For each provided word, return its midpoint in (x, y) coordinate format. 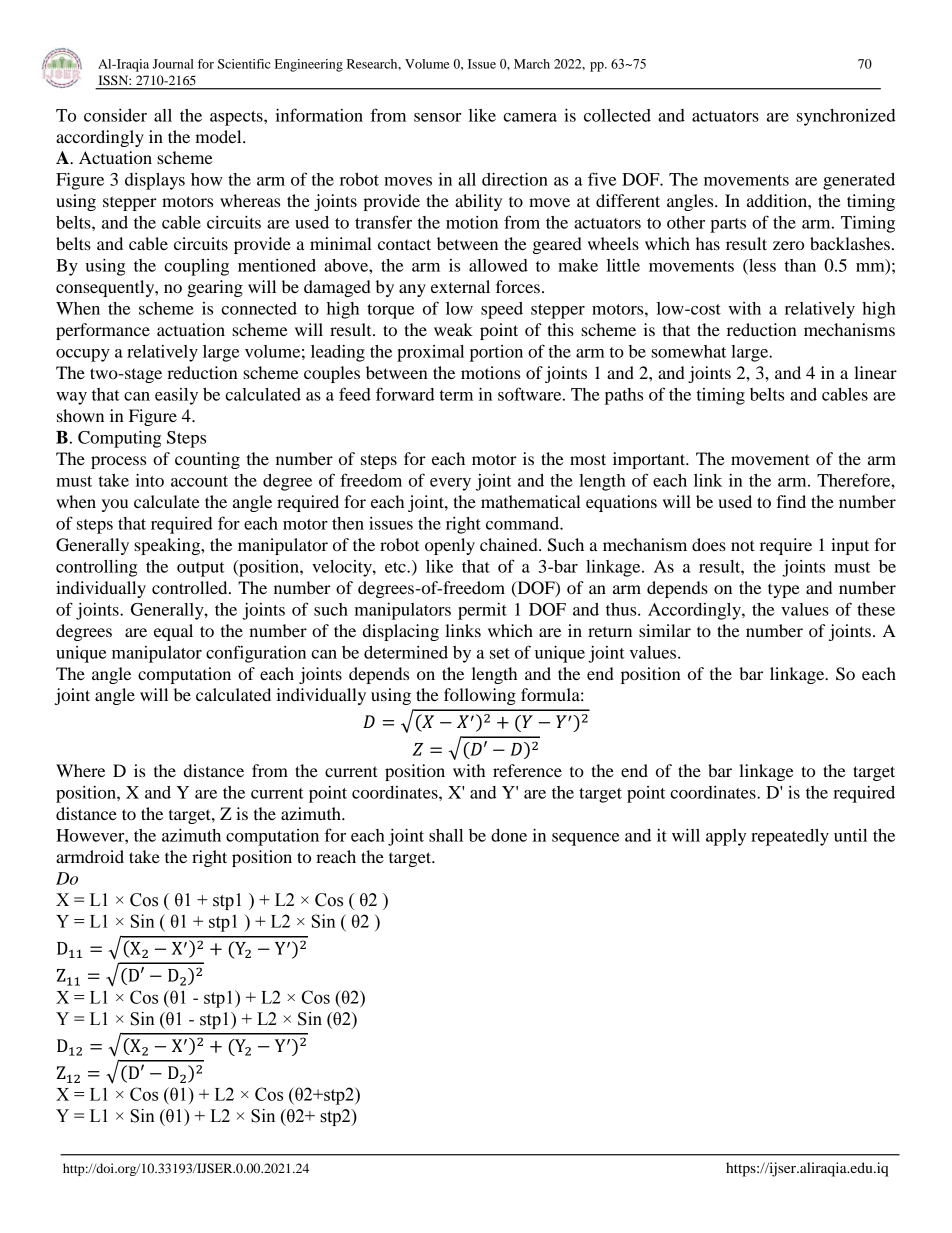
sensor (437, 117)
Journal (173, 64)
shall (446, 835)
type (784, 590)
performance (103, 331)
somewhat (688, 351)
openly (450, 546)
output (201, 569)
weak (453, 329)
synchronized (846, 117)
